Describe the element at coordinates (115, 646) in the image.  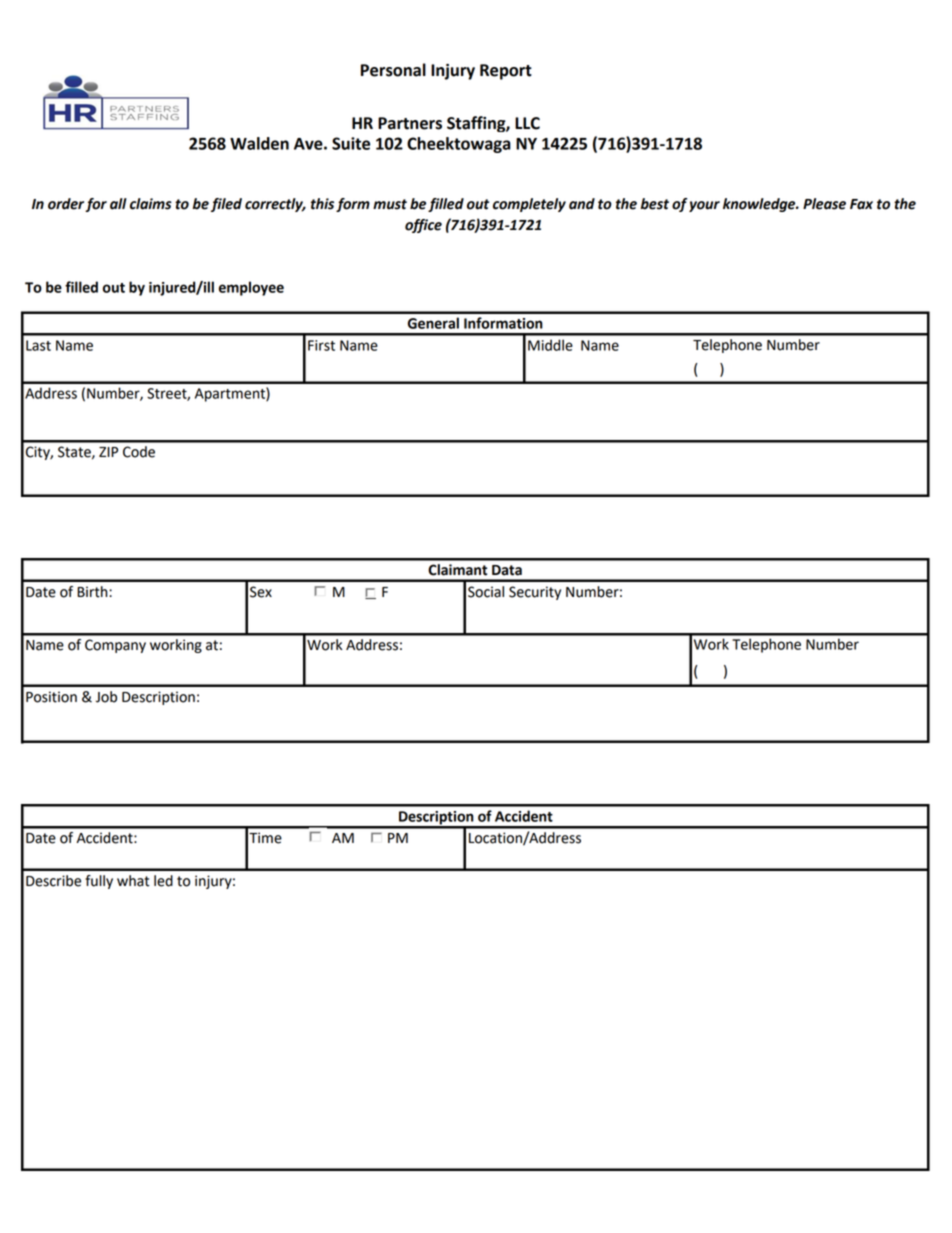
I see `Company` at that location.
